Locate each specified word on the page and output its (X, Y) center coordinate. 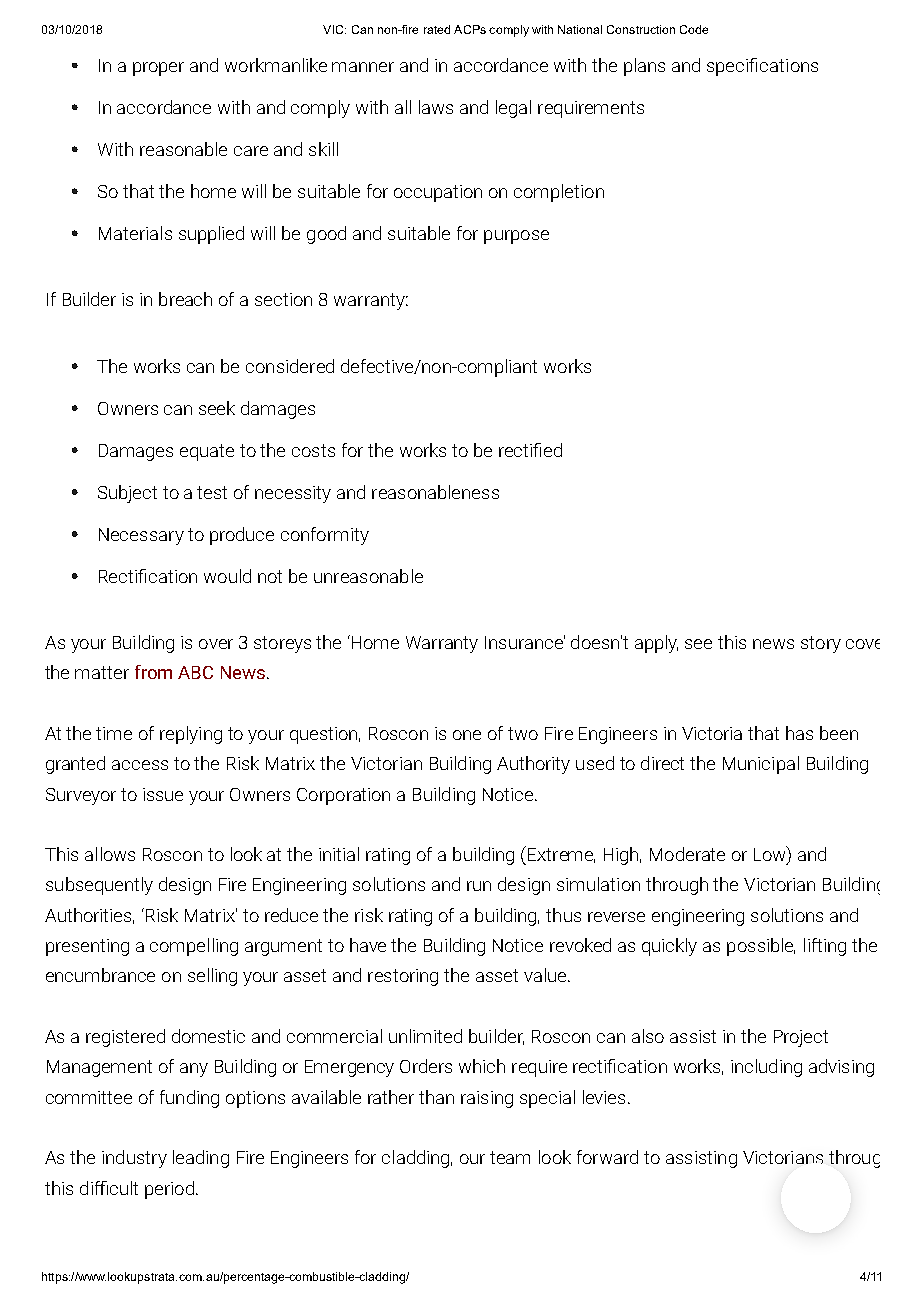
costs (313, 450)
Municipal (761, 765)
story (821, 644)
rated (437, 29)
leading (201, 1159)
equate (207, 452)
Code (694, 29)
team (510, 1157)
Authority (533, 765)
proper (158, 69)
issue (163, 794)
